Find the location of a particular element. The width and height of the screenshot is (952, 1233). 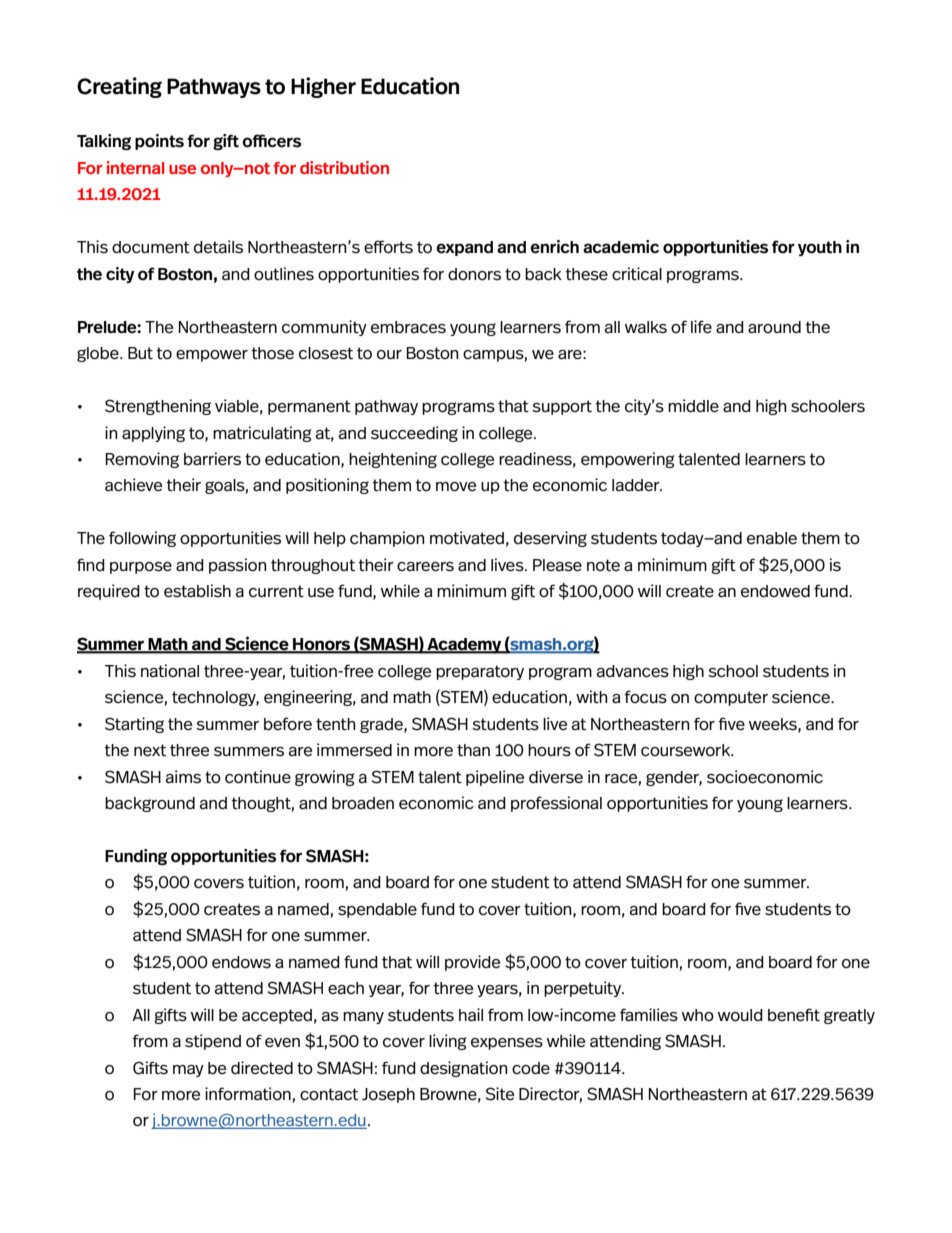

youth is located at coordinates (820, 248).
